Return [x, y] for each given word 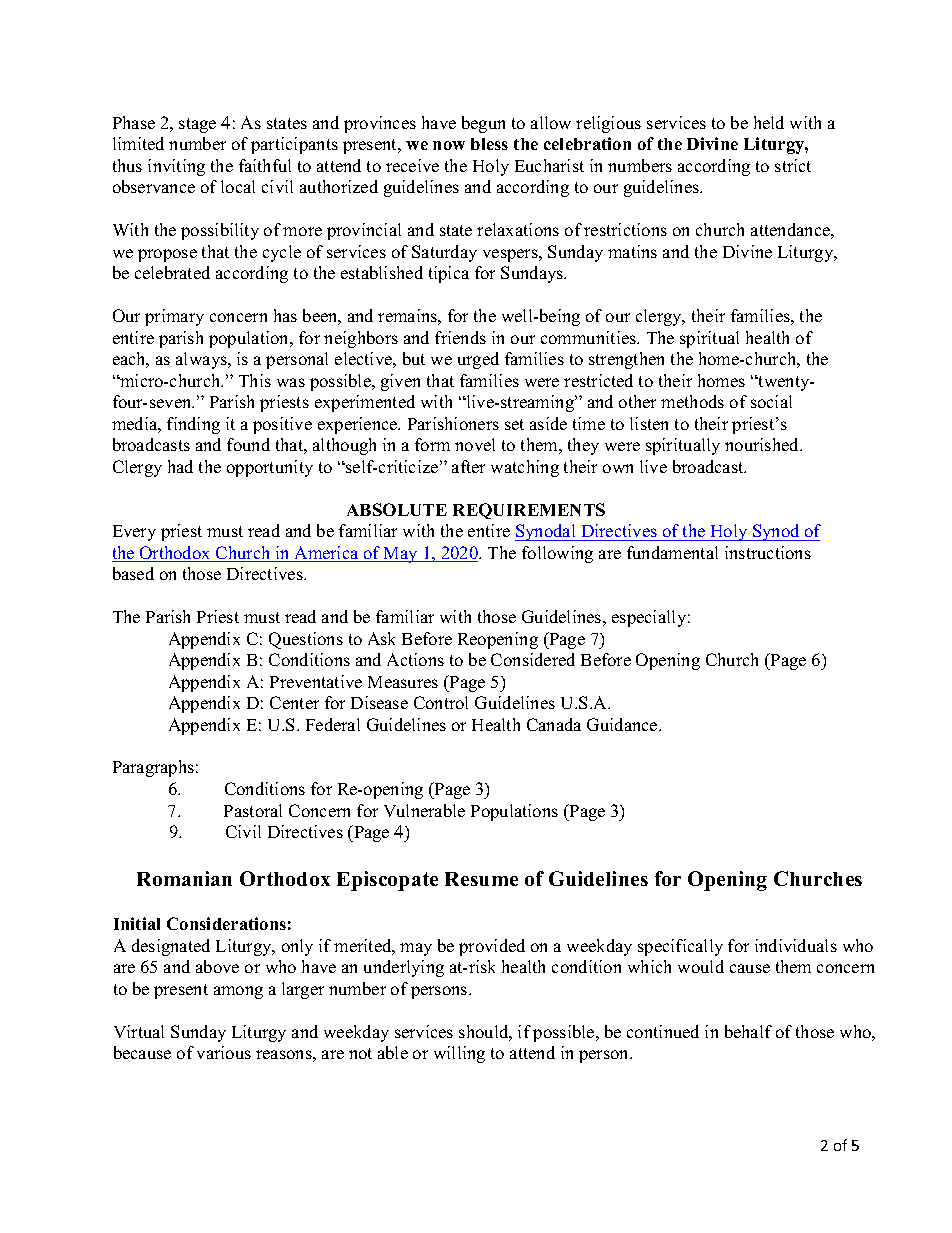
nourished [763, 444]
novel [475, 444]
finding [193, 425]
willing [459, 1054]
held [769, 122]
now [449, 145]
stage [197, 125]
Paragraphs [153, 768]
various [224, 1052]
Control [441, 702]
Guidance [623, 724]
